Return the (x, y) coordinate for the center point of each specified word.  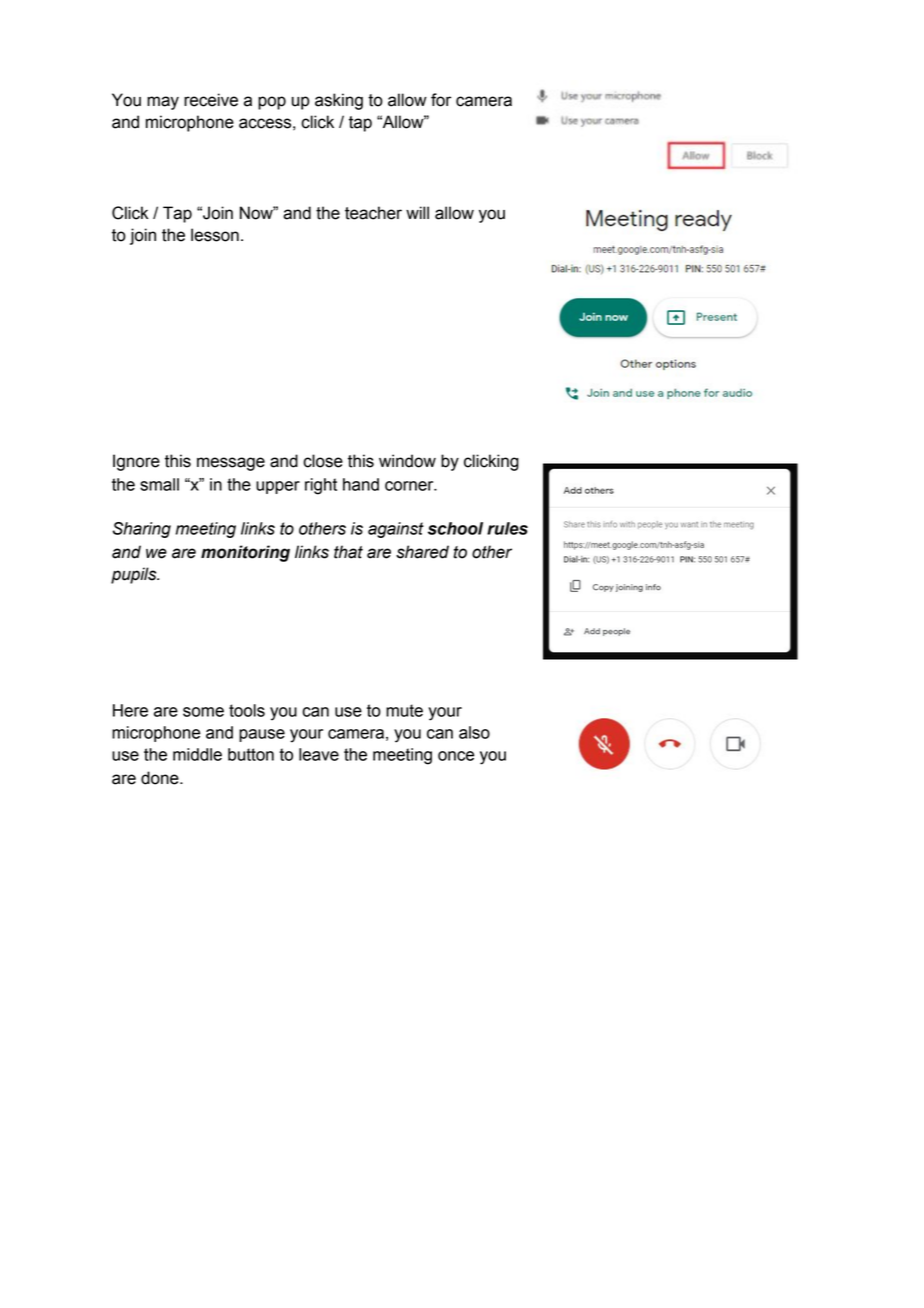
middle (197, 754)
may (163, 103)
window (407, 461)
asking (339, 101)
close (323, 461)
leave (319, 754)
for (441, 100)
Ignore (136, 462)
